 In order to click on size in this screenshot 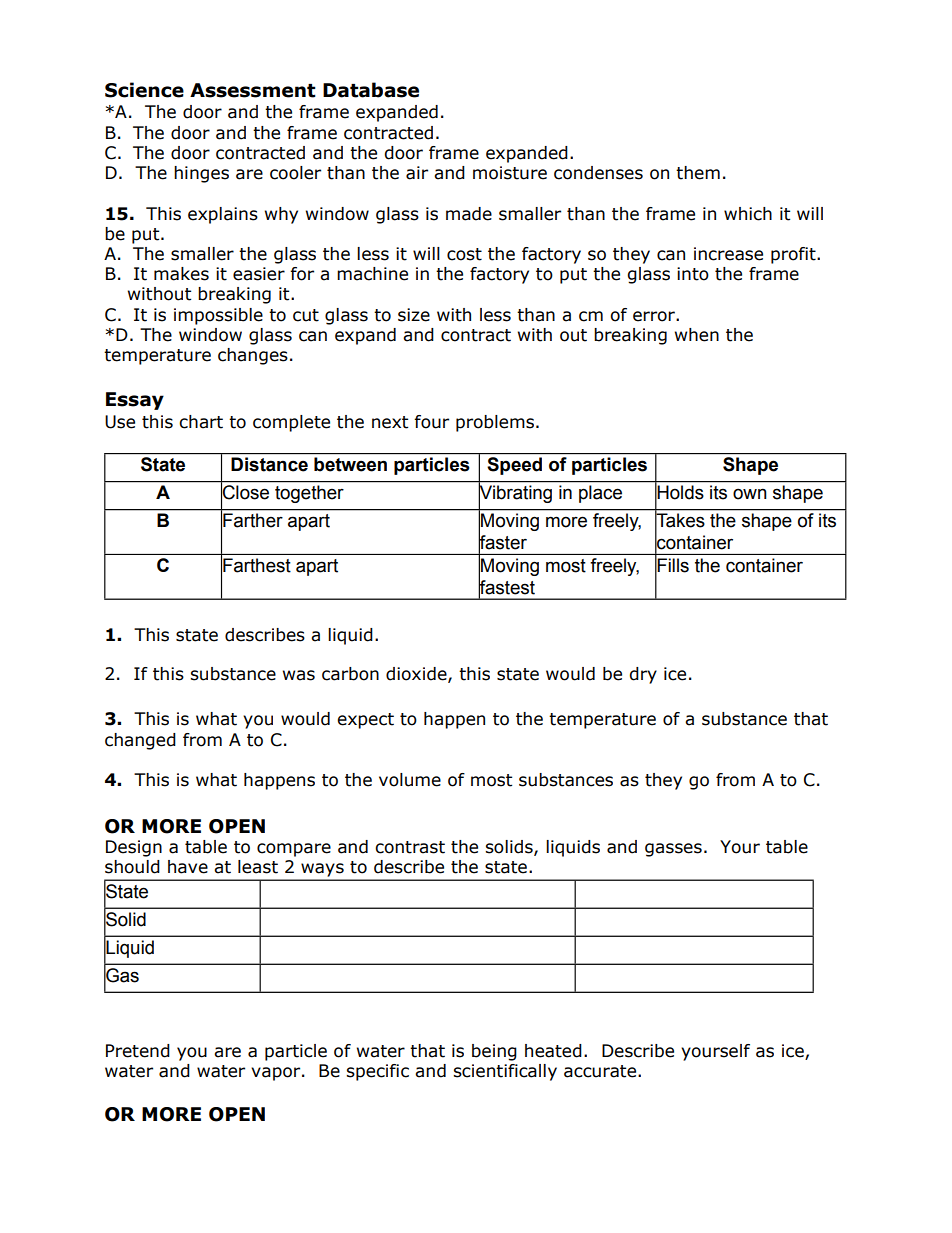, I will do `click(414, 315)`.
